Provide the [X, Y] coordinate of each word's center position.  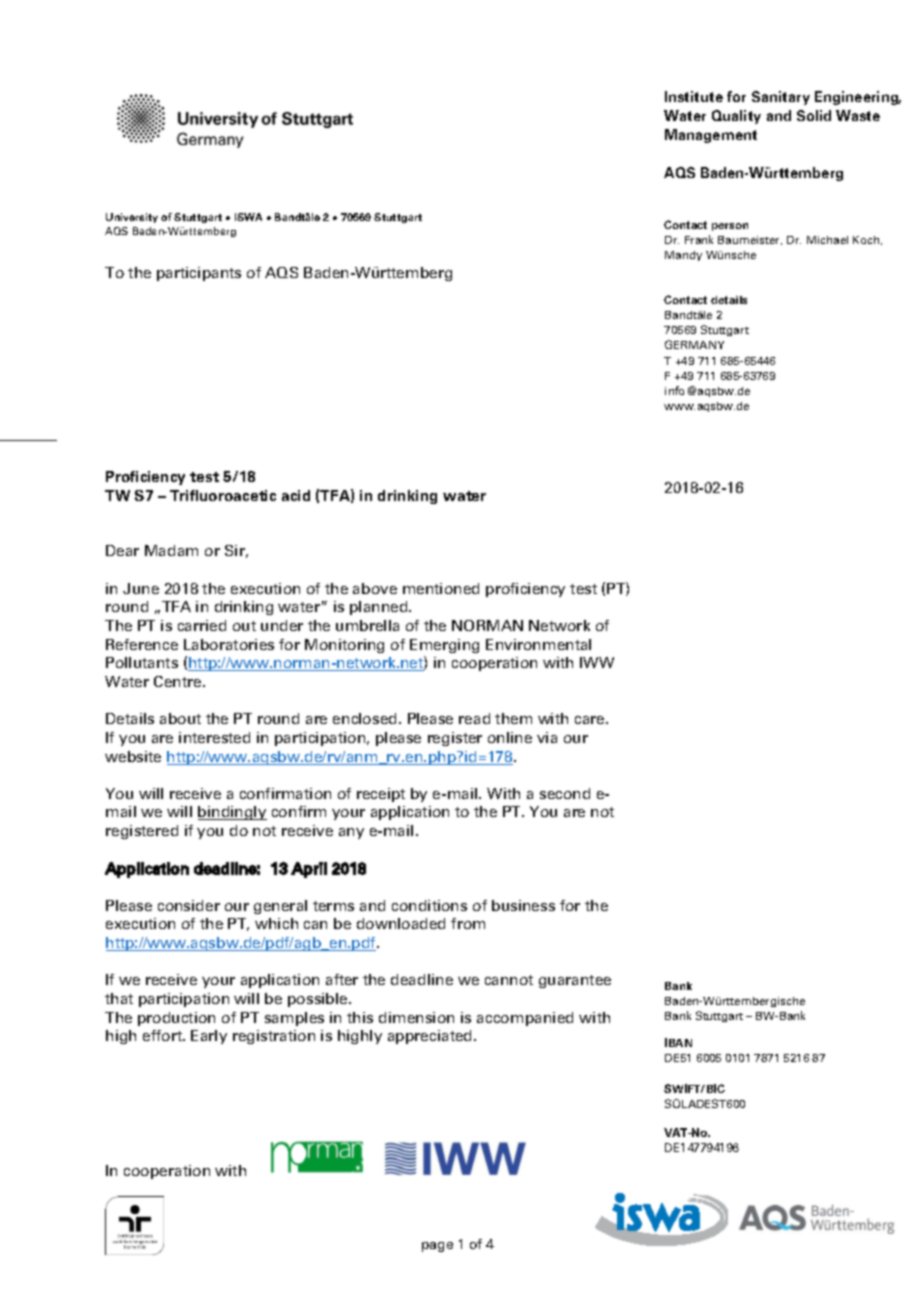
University [132, 218]
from [468, 923]
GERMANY [694, 344]
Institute [694, 96]
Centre [179, 681]
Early [209, 1037]
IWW [597, 662]
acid [296, 495]
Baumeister [750, 240]
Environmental [538, 644]
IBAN [678, 1042]
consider [189, 905]
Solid [814, 115]
